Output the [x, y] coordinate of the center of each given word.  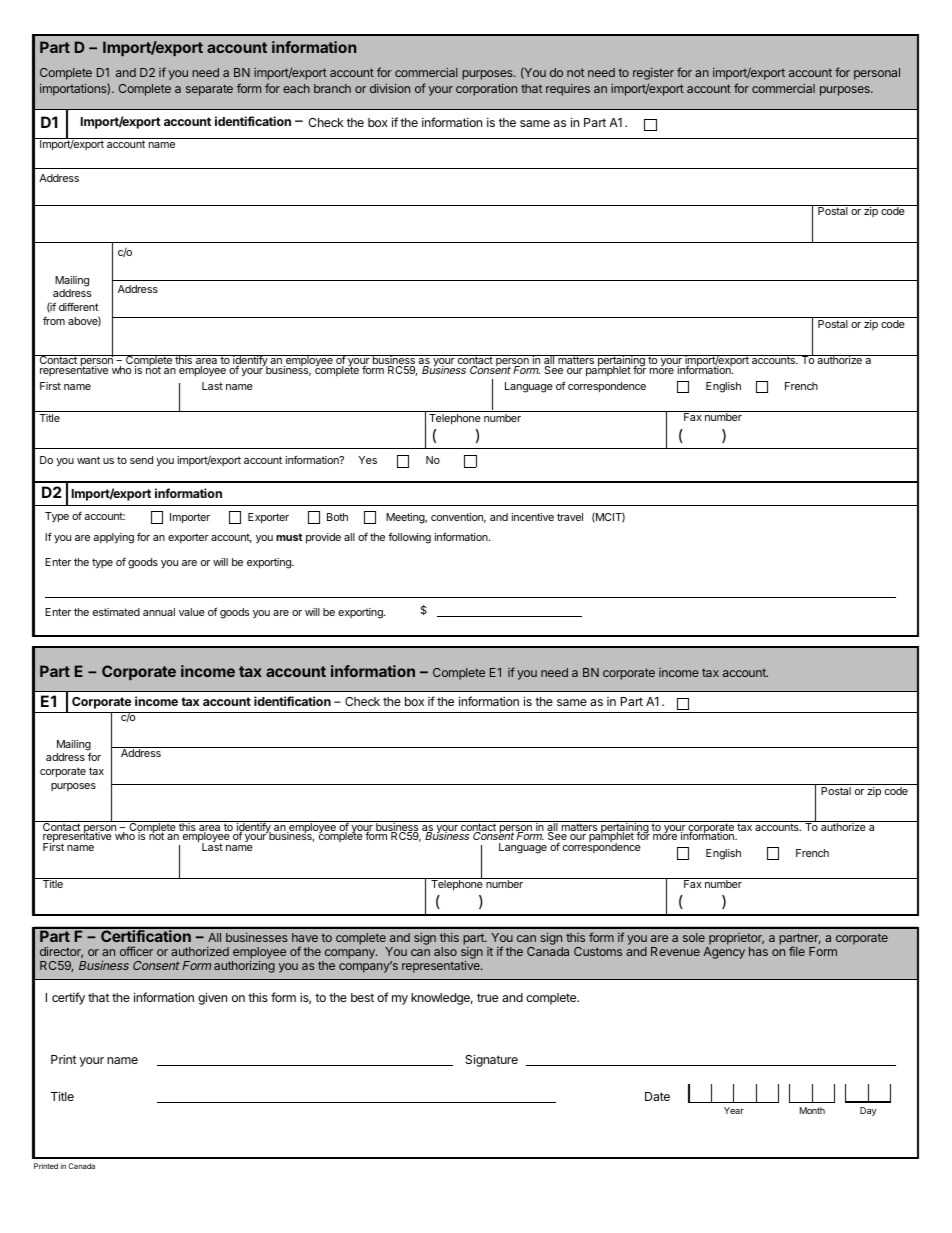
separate [209, 90]
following [409, 538]
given [212, 998]
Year [734, 1110]
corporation [486, 90]
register [653, 74]
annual [159, 612]
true [487, 997]
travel [570, 517]
